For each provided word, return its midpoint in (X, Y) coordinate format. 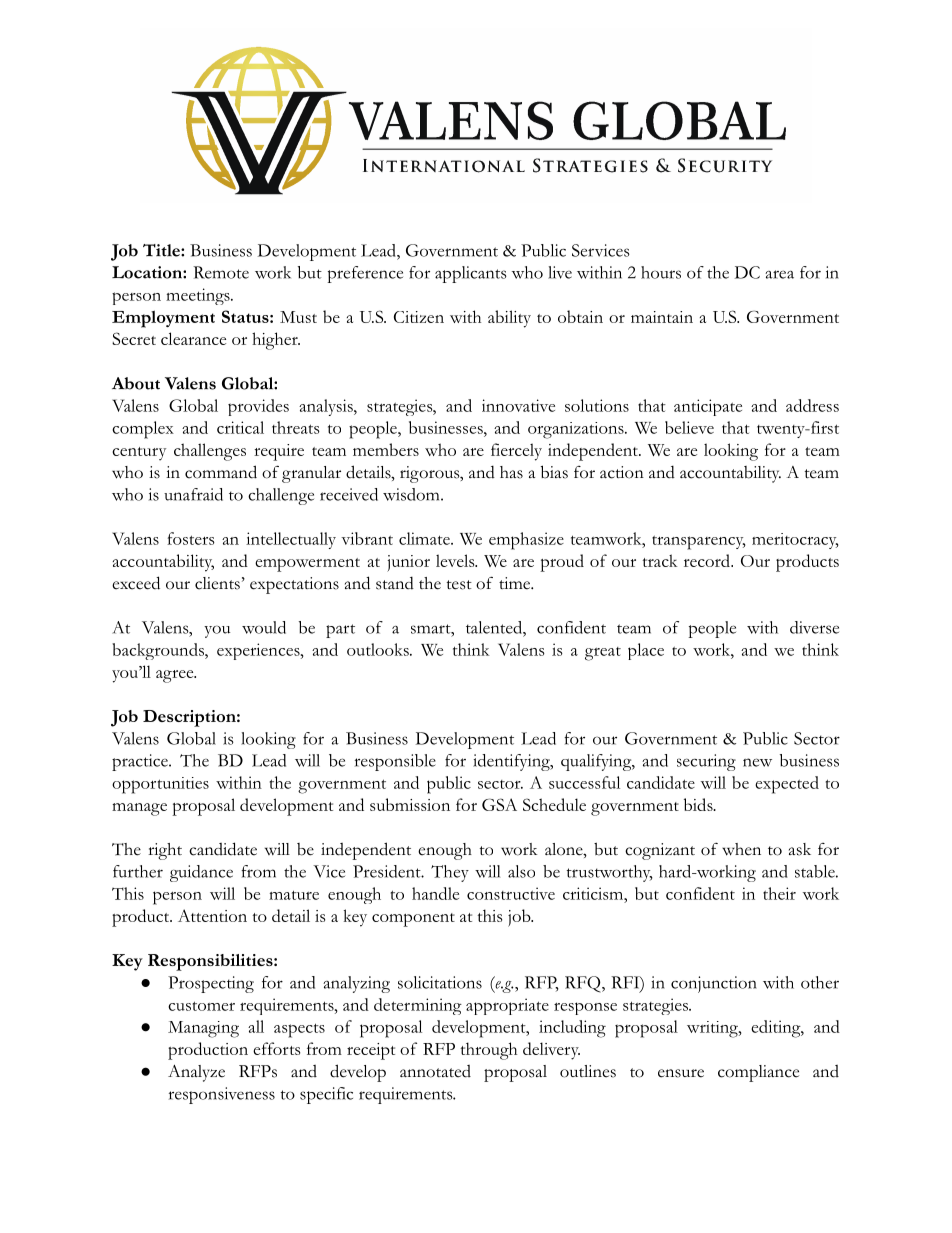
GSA (499, 804)
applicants (471, 274)
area (779, 274)
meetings (199, 296)
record (708, 560)
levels (456, 560)
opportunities (160, 785)
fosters (191, 538)
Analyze (196, 1073)
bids (699, 804)
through (489, 1051)
